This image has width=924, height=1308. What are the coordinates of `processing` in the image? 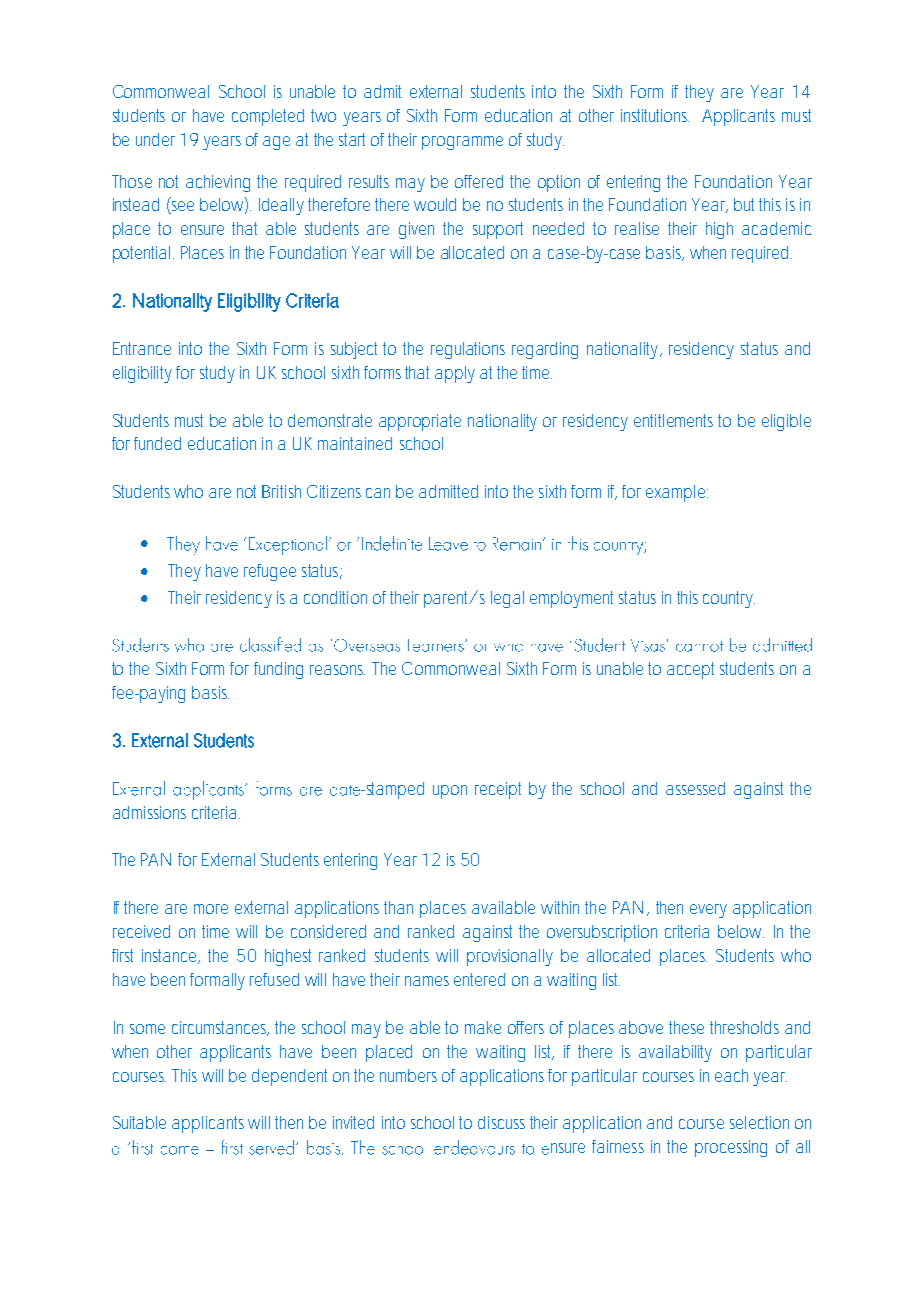 It's located at (731, 1148).
